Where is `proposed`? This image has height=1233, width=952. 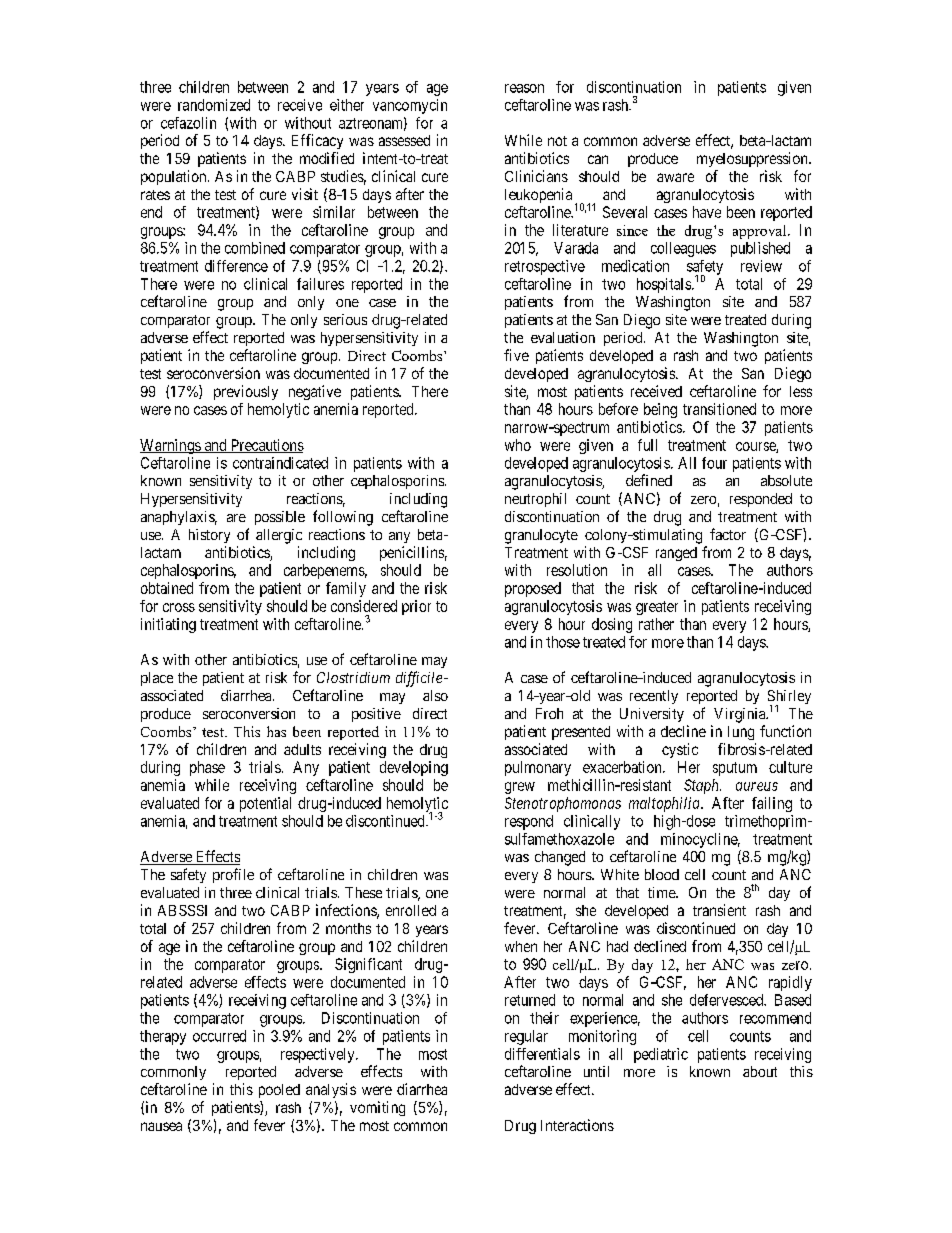 proposed is located at coordinates (533, 589).
